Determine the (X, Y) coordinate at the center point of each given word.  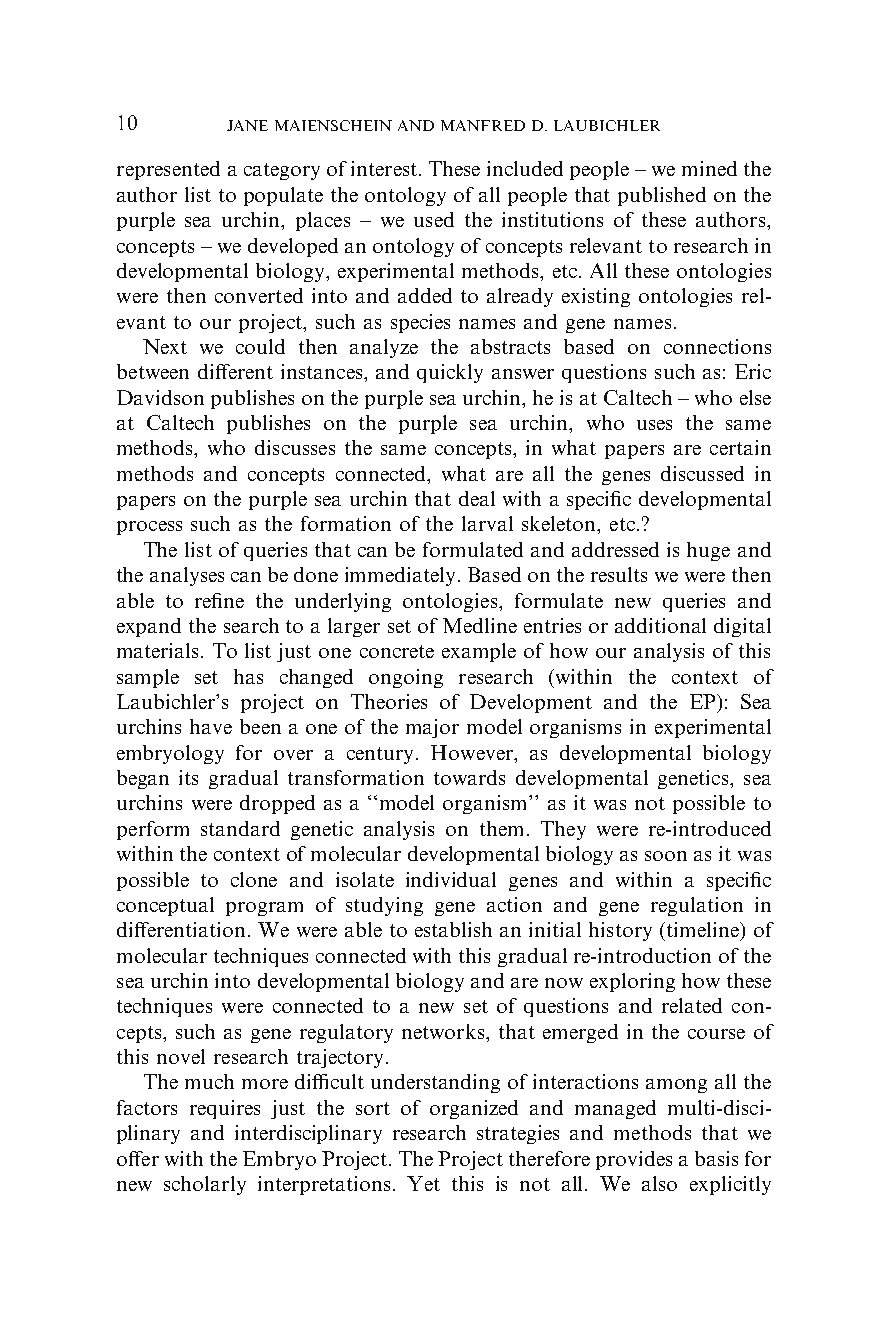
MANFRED (483, 125)
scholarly (205, 1185)
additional (660, 625)
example (479, 652)
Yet (423, 1183)
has (248, 676)
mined (709, 168)
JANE (247, 125)
